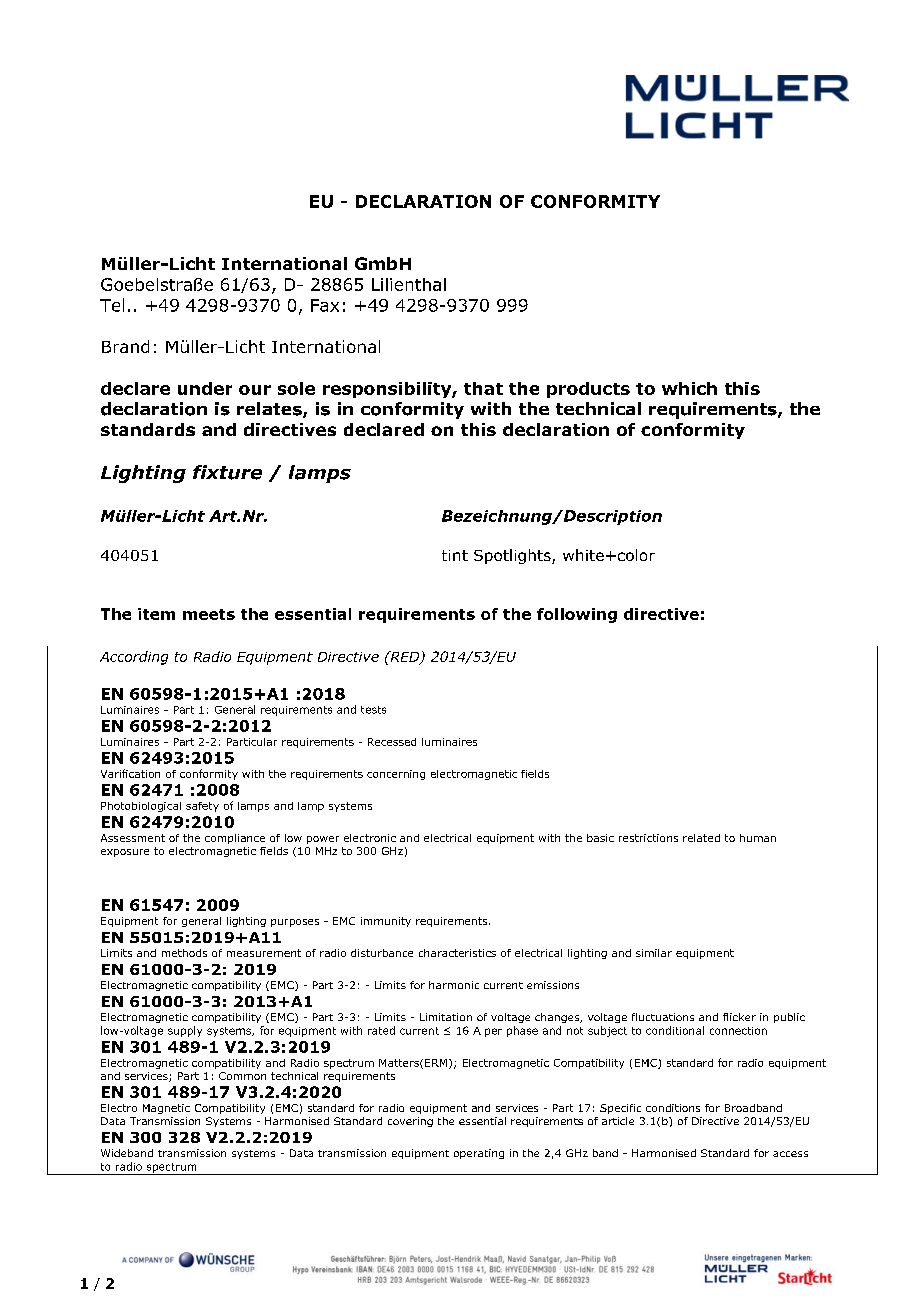 The width and height of the screenshot is (924, 1308). I want to click on which, so click(689, 388).
